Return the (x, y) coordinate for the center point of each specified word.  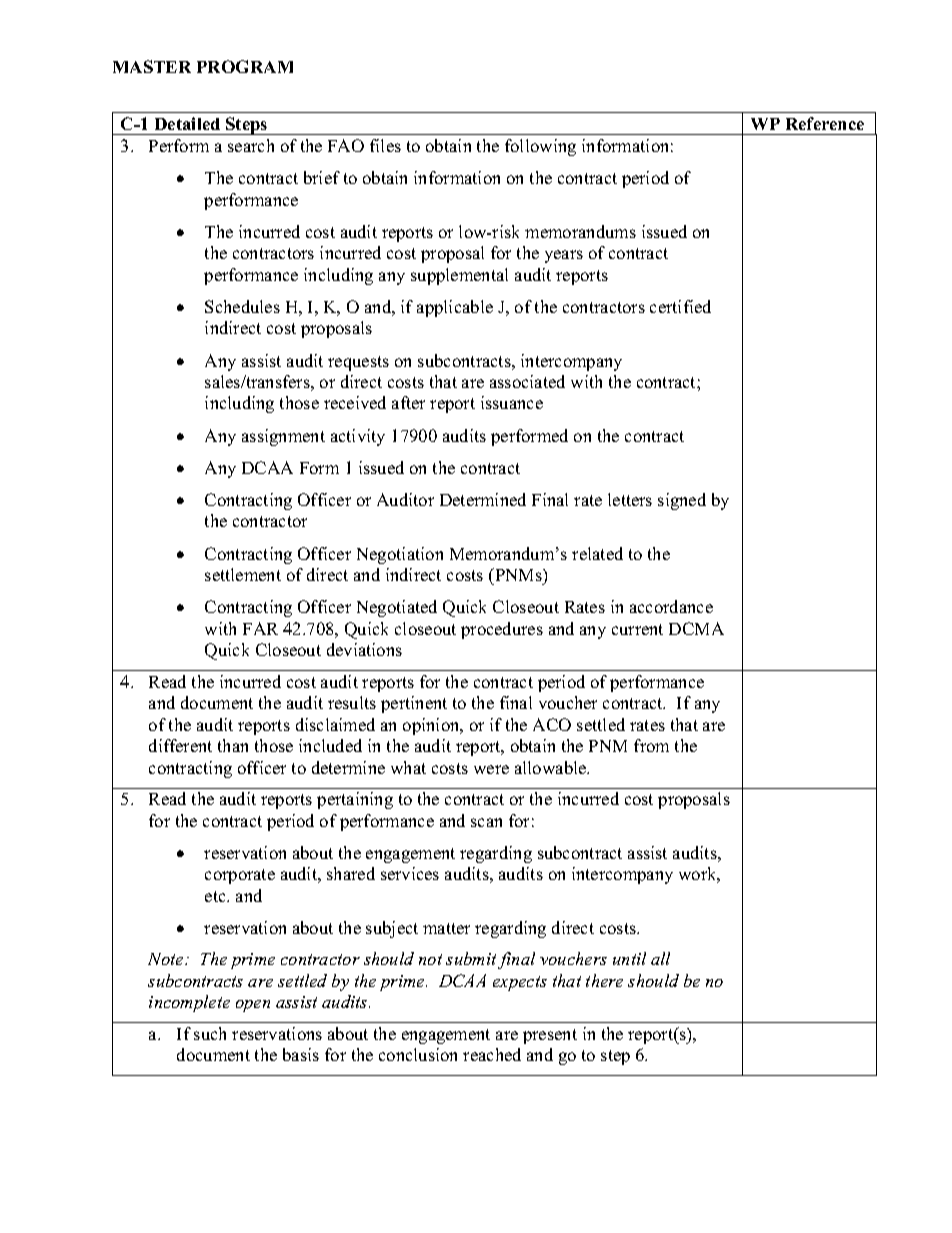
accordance (671, 606)
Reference (825, 123)
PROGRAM (245, 66)
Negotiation (400, 555)
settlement (243, 574)
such (210, 1033)
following (540, 147)
